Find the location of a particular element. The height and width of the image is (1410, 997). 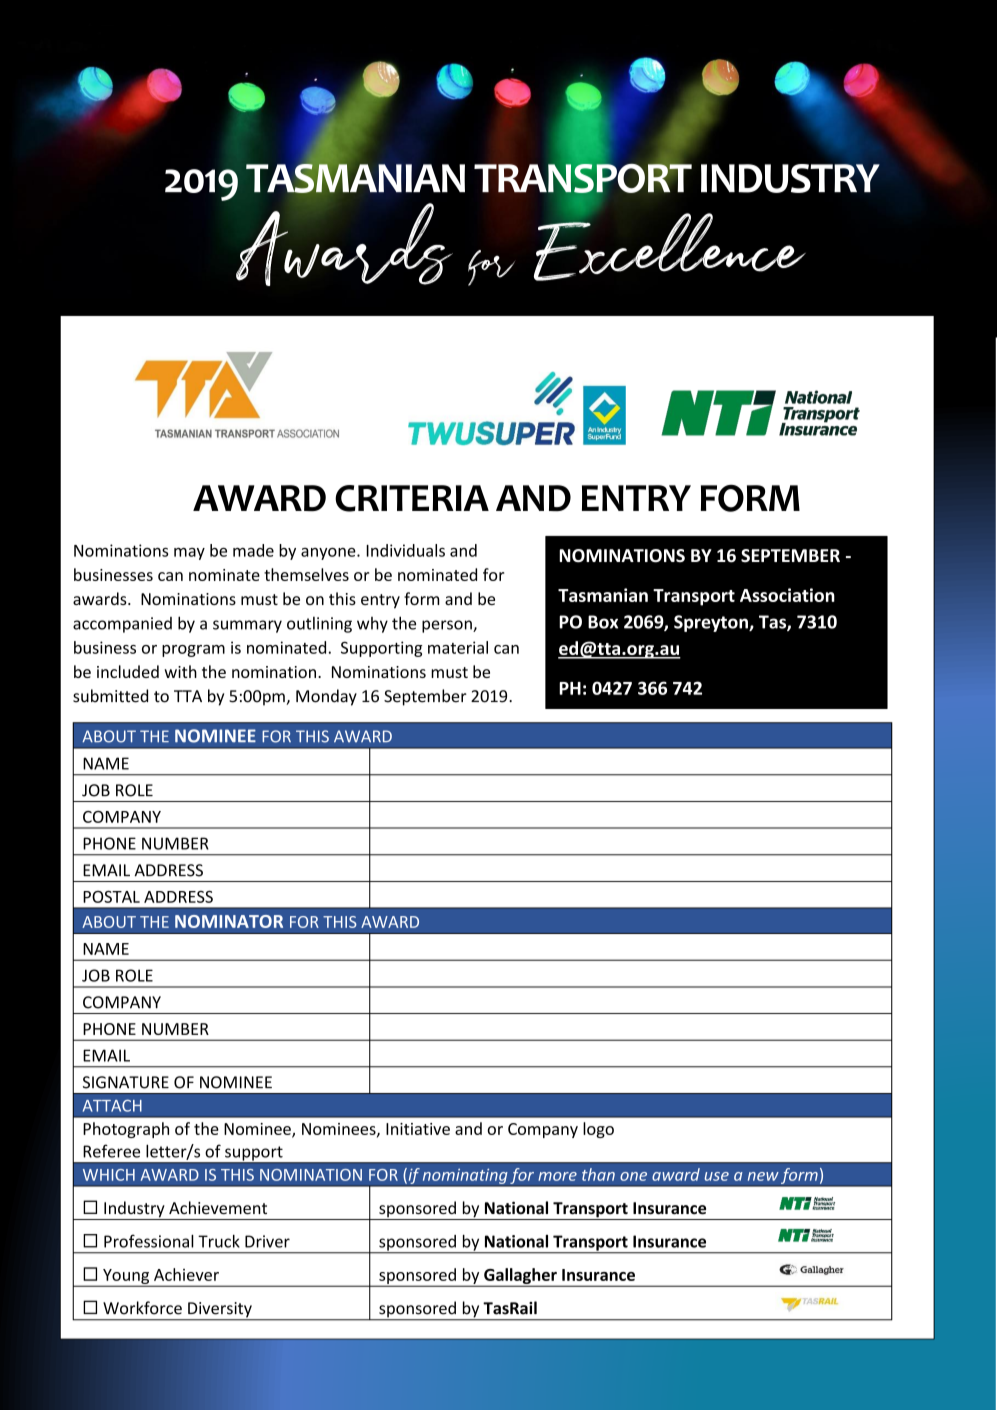

Association is located at coordinates (787, 595).
